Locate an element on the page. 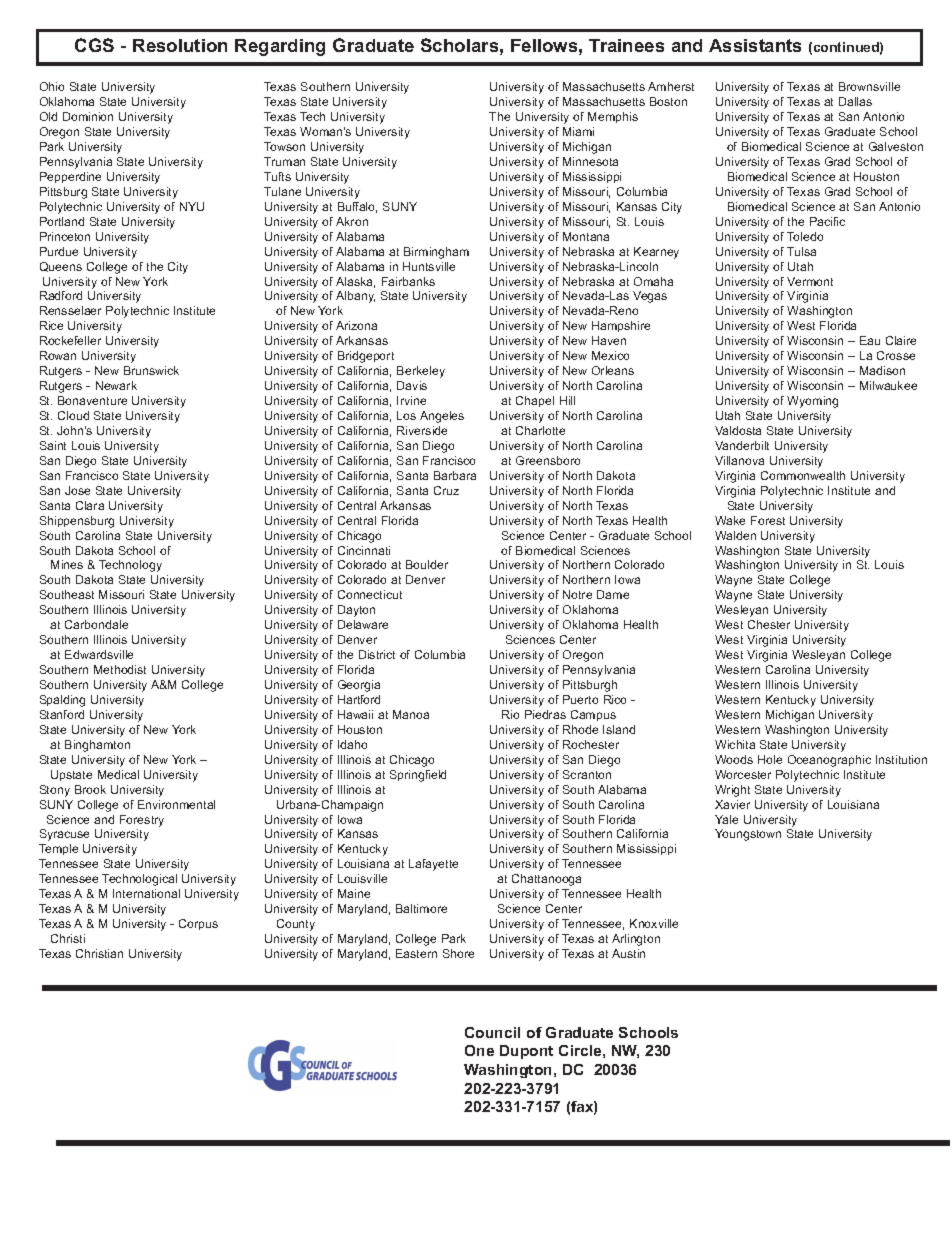 Image resolution: width=952 pixels, height=1233 pixels. Corpus is located at coordinates (198, 924).
